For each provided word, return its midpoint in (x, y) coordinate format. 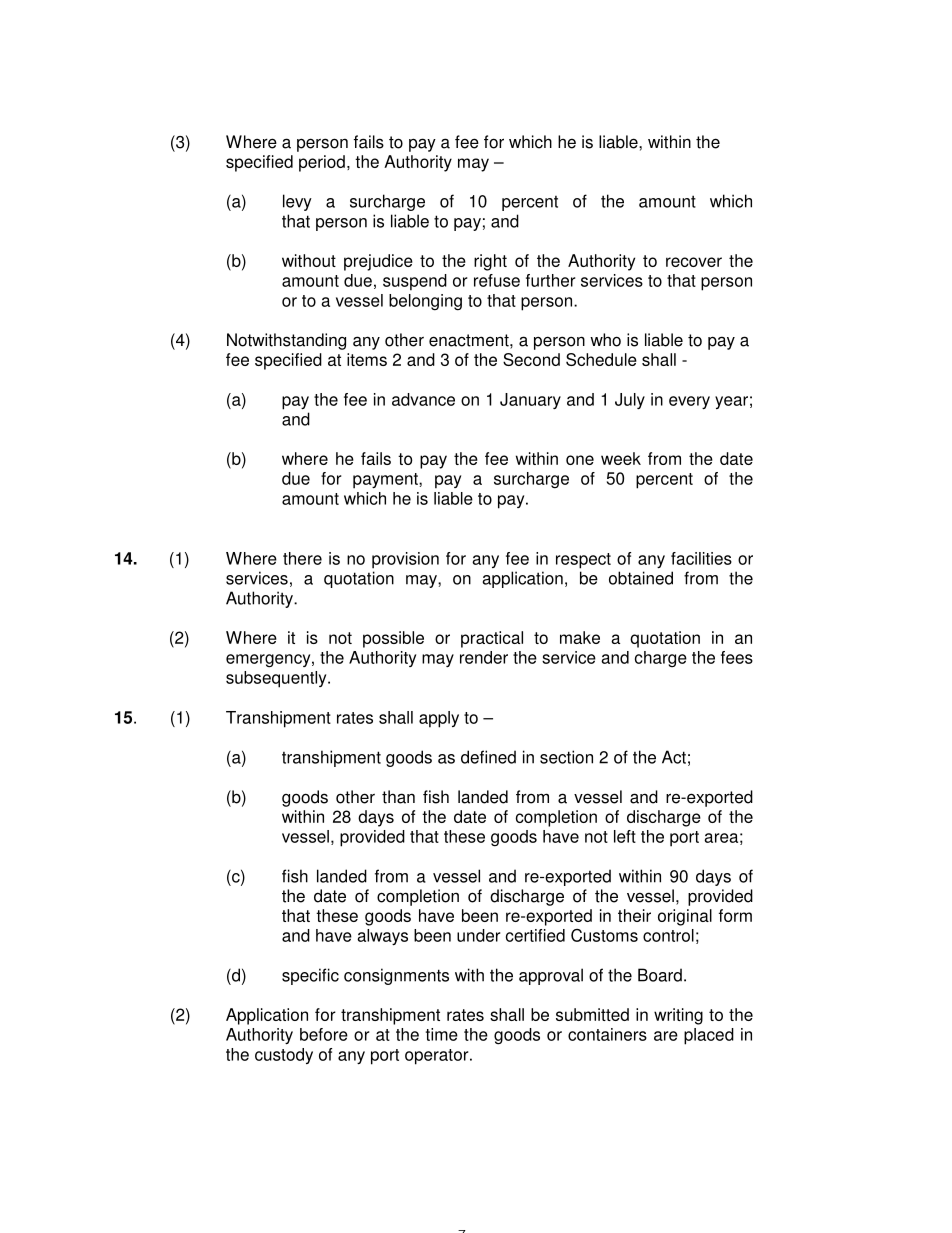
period (322, 163)
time (442, 1034)
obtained (641, 578)
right (490, 262)
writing (678, 1016)
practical (492, 639)
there (302, 558)
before (324, 1034)
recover (694, 262)
